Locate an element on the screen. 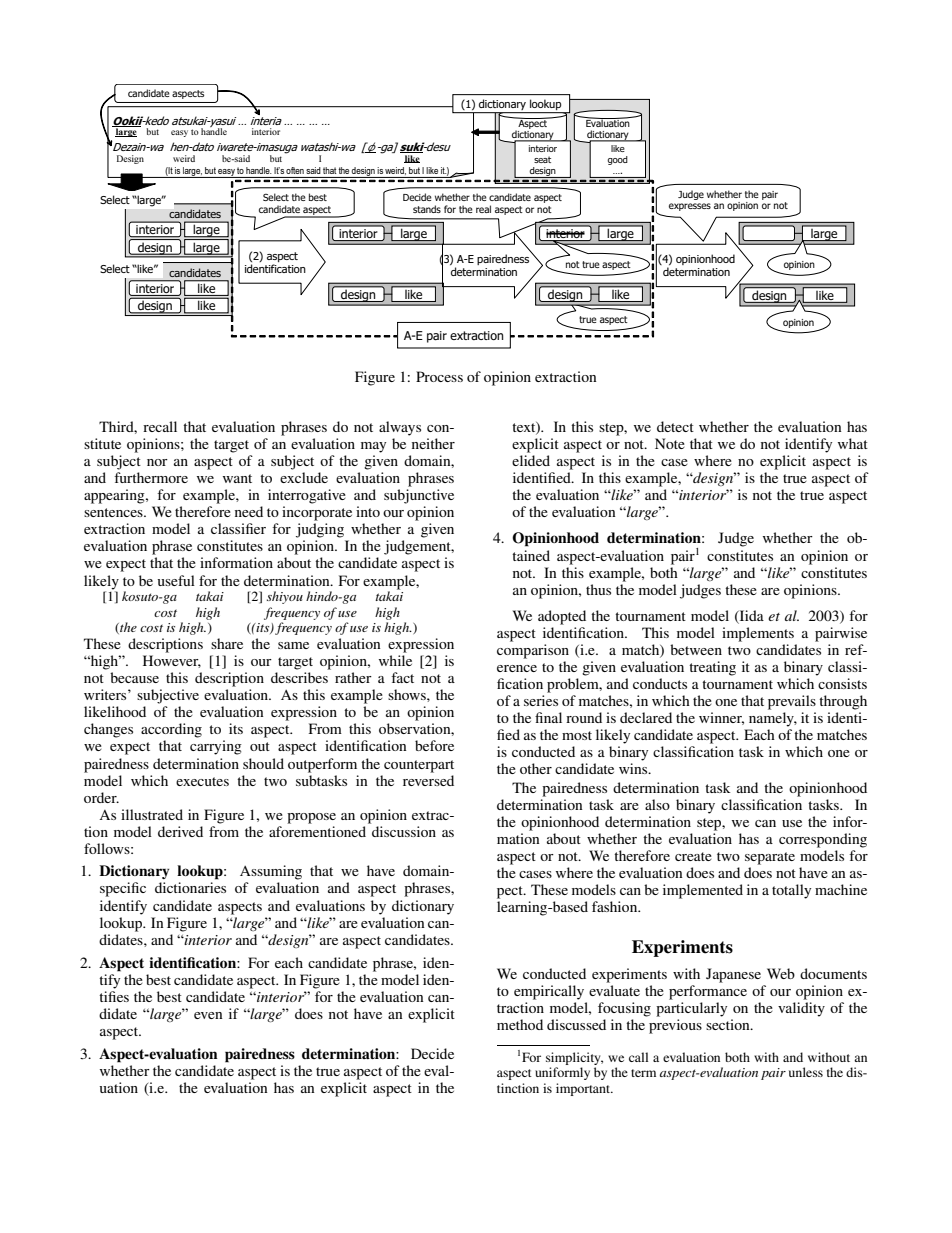  what is located at coordinates (853, 443).
